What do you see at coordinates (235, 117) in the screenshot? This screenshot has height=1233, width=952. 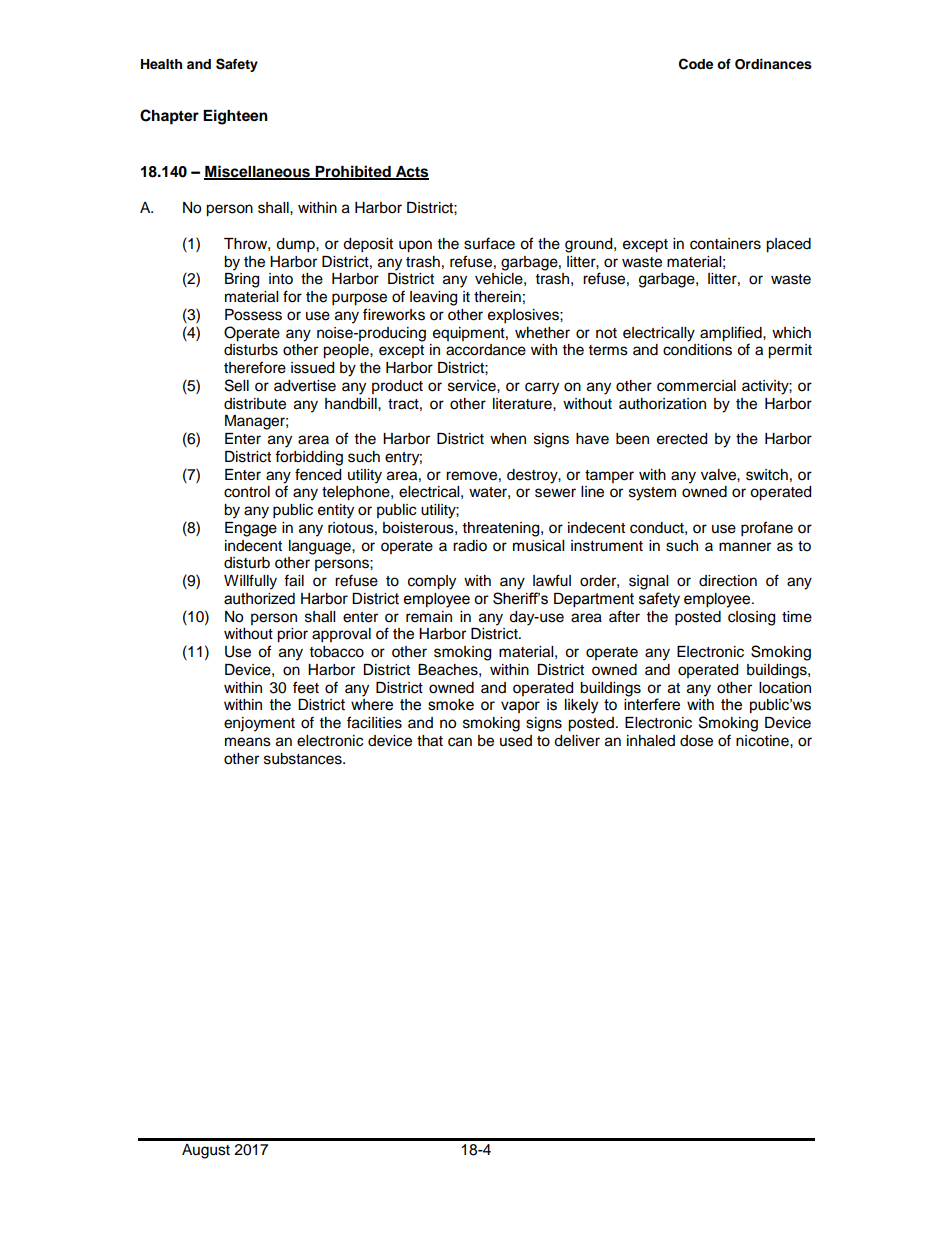 I see `Eighteen` at bounding box center [235, 117].
